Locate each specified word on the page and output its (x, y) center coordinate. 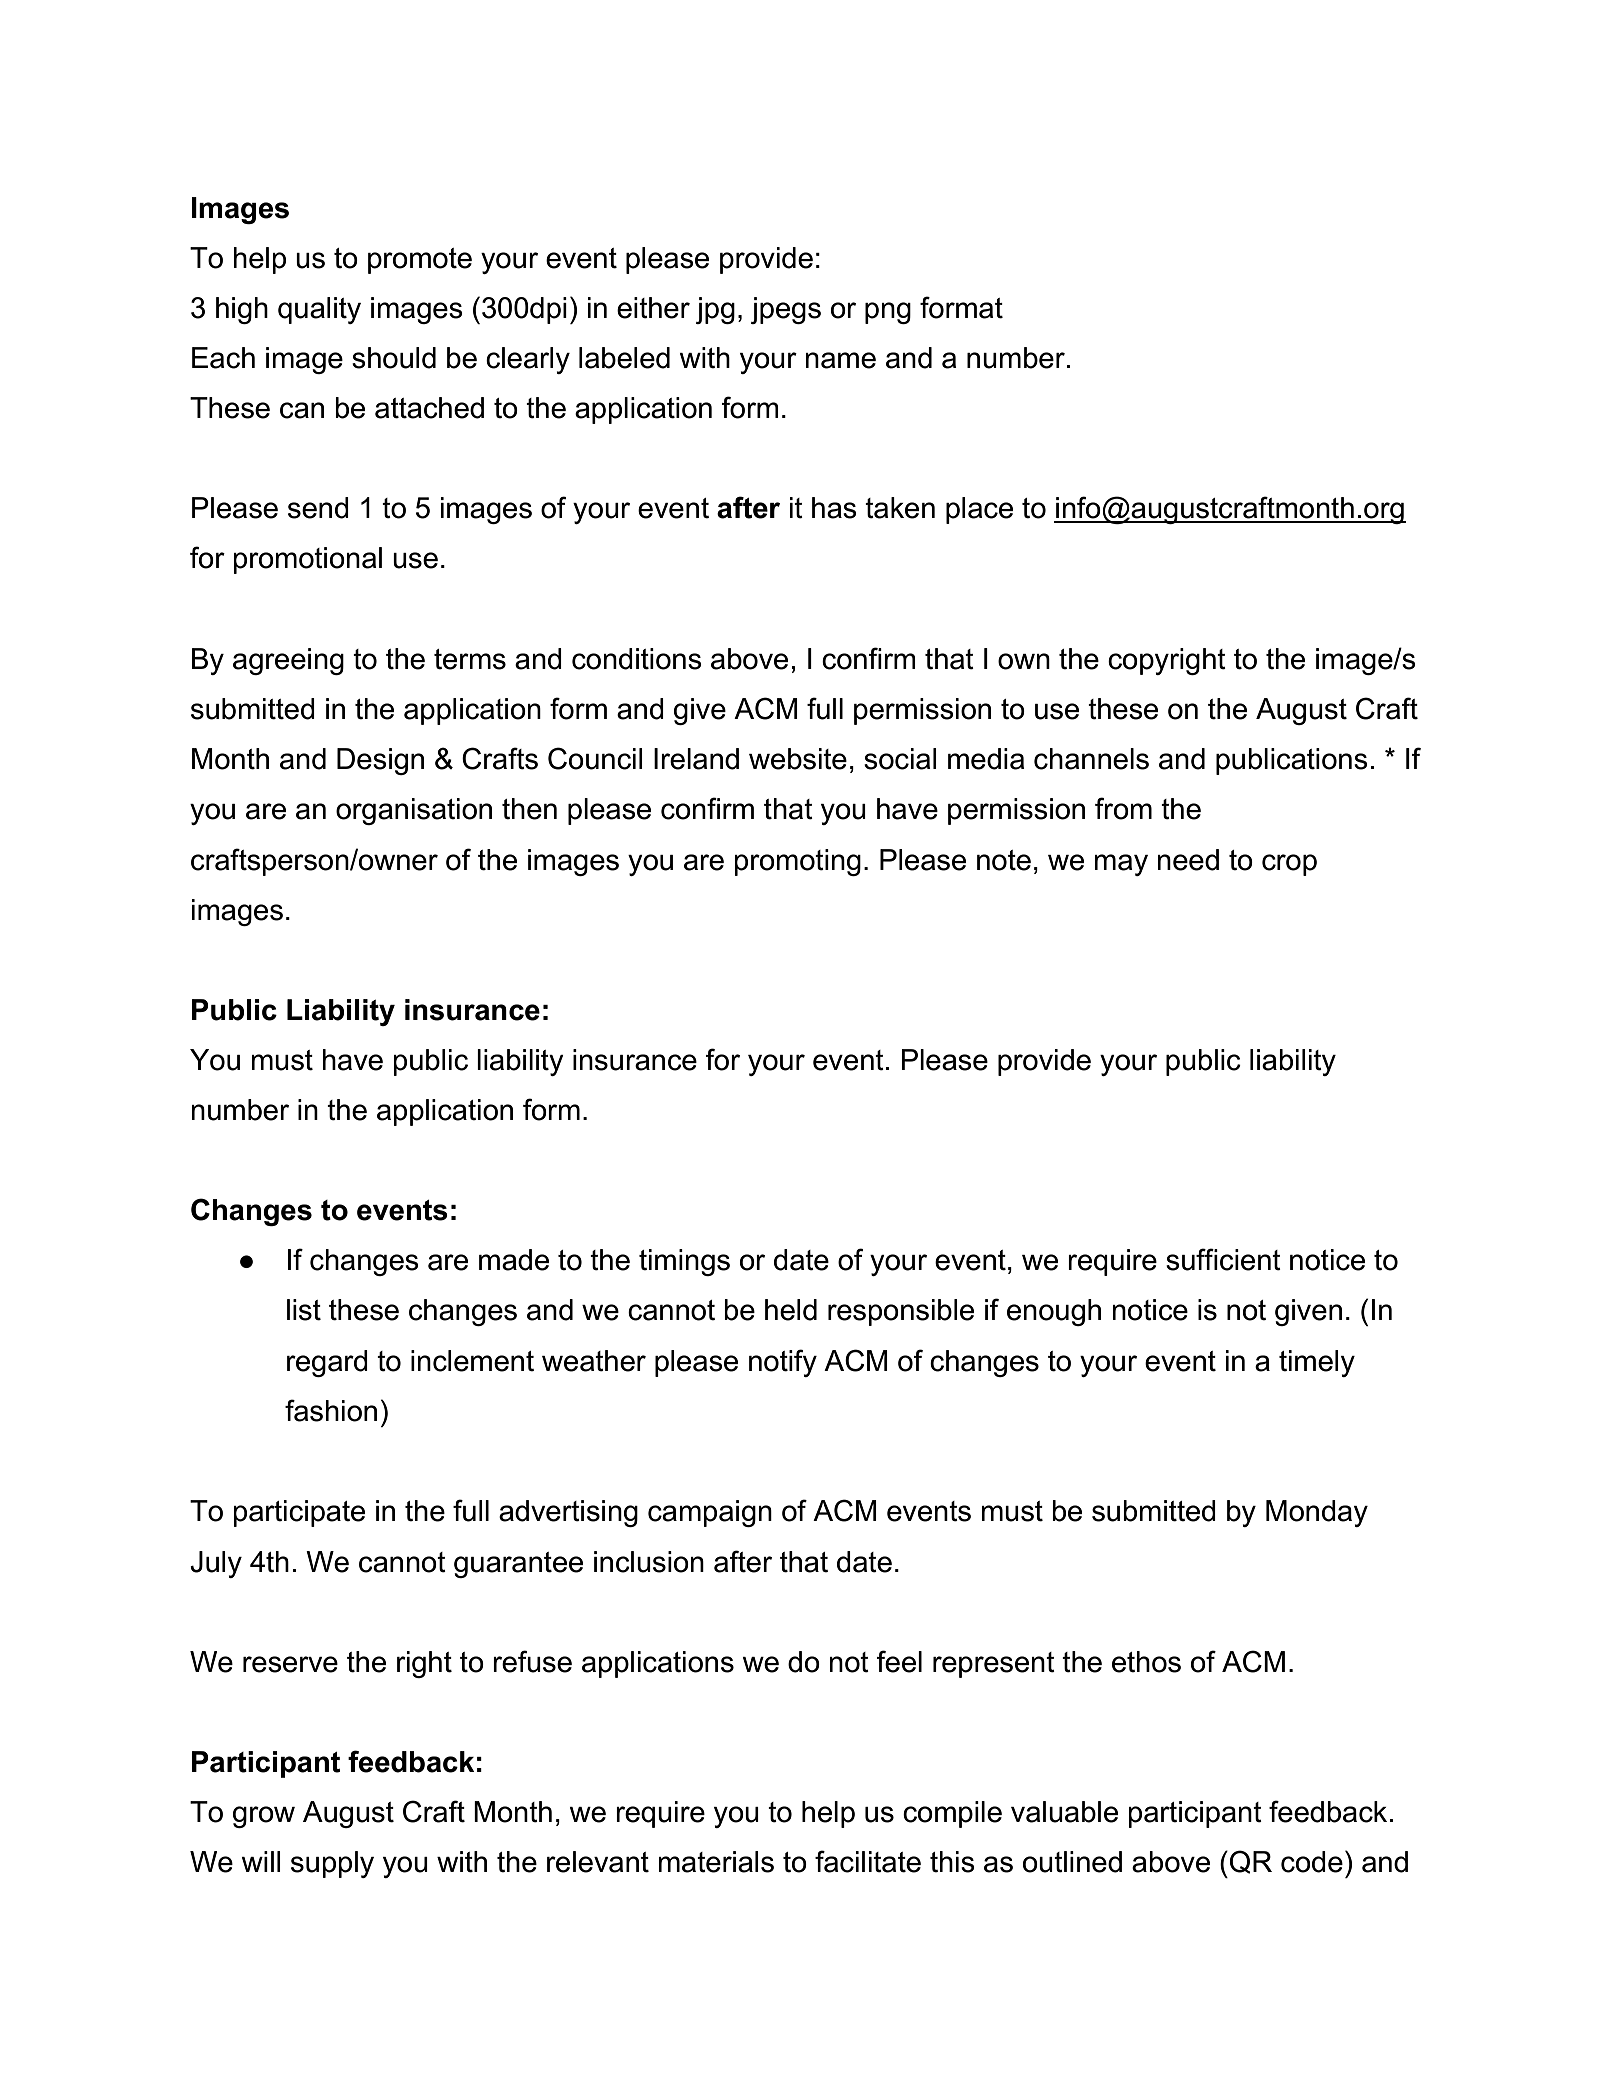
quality (319, 310)
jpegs (786, 310)
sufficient (1223, 1259)
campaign (710, 1513)
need (1188, 860)
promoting (797, 862)
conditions (637, 659)
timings (684, 1262)
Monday (1317, 1513)
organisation (414, 811)
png (888, 313)
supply (332, 1864)
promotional (307, 560)
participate (299, 1513)
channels (1091, 759)
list (304, 1310)
